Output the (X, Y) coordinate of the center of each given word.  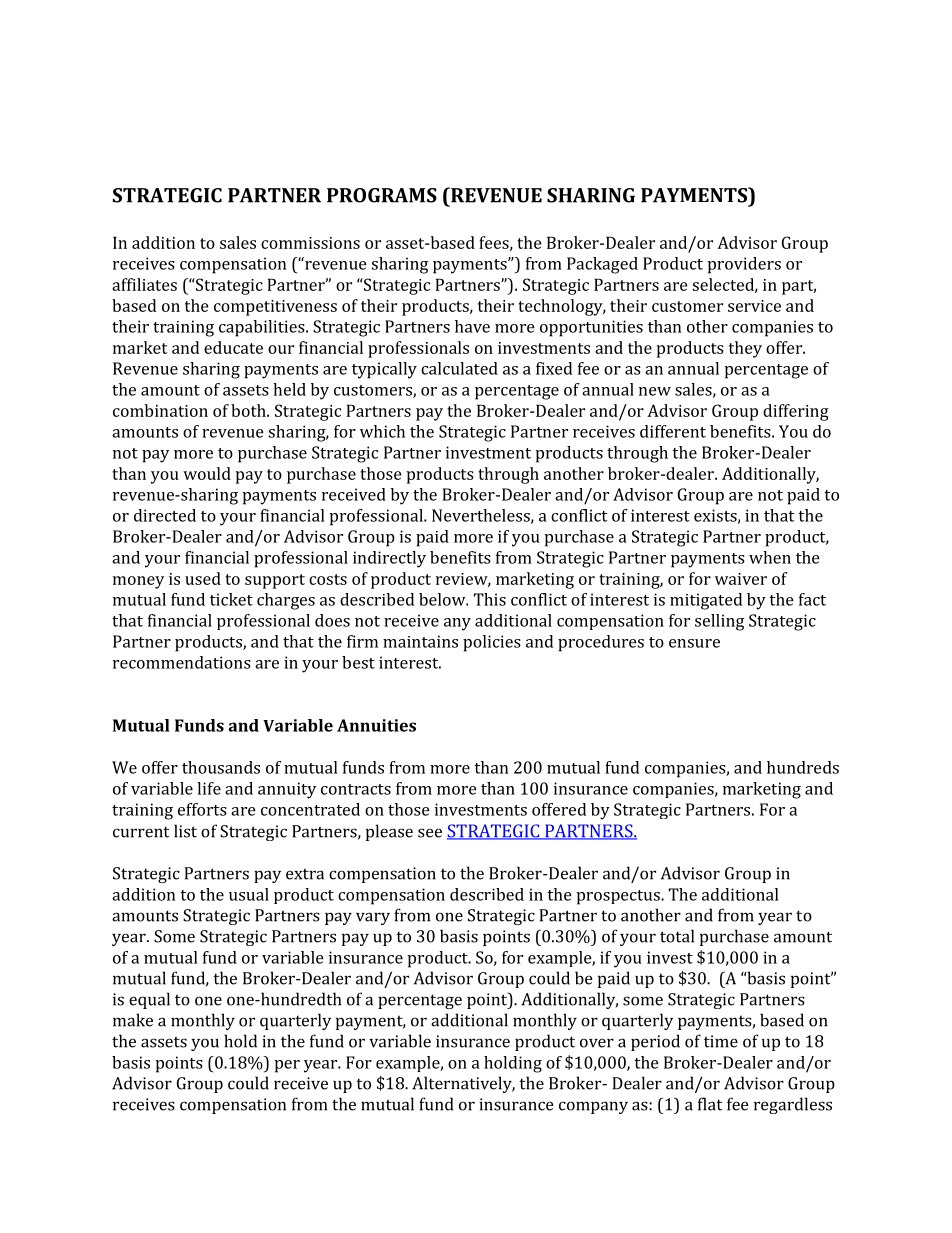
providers (744, 265)
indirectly (389, 559)
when (770, 557)
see (430, 833)
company (593, 1107)
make (133, 1020)
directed (165, 515)
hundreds (803, 767)
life (209, 788)
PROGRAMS (382, 195)
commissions (310, 243)
